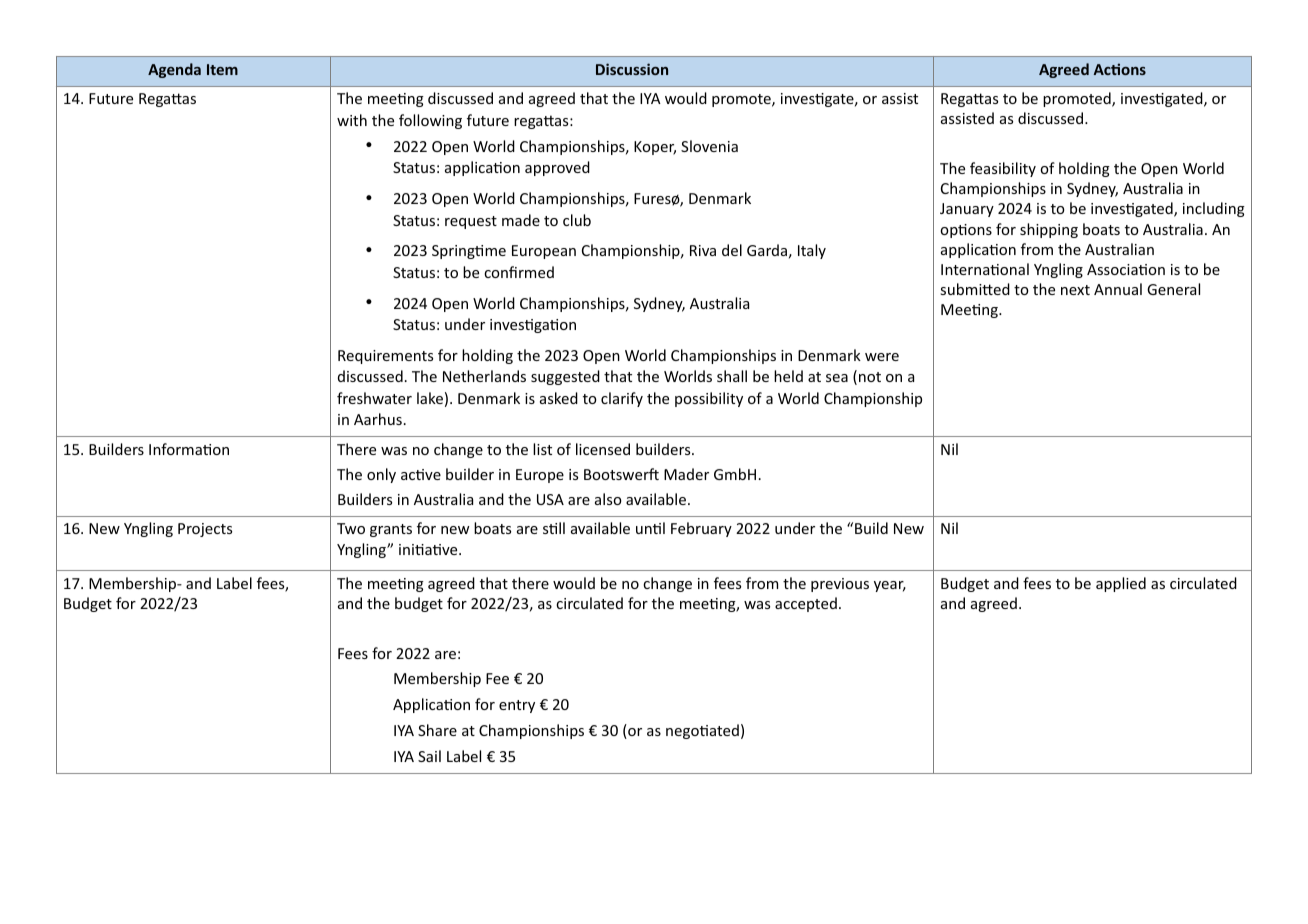  What do you see at coordinates (222, 69) in the document?
I see `Item` at bounding box center [222, 69].
